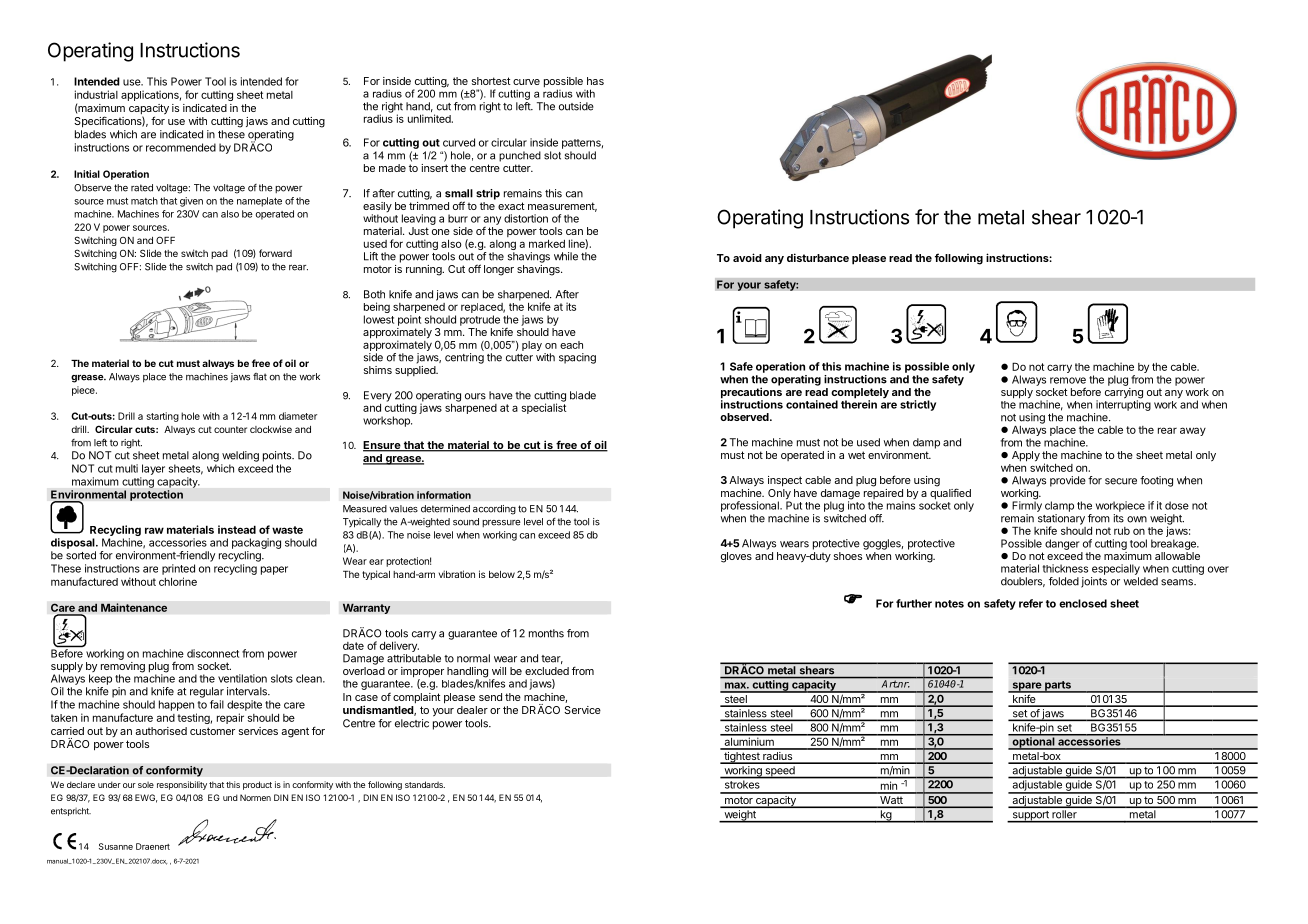 The height and width of the page is (924, 1308). Describe the element at coordinates (1068, 380) in the page. I see `remove` at that location.
